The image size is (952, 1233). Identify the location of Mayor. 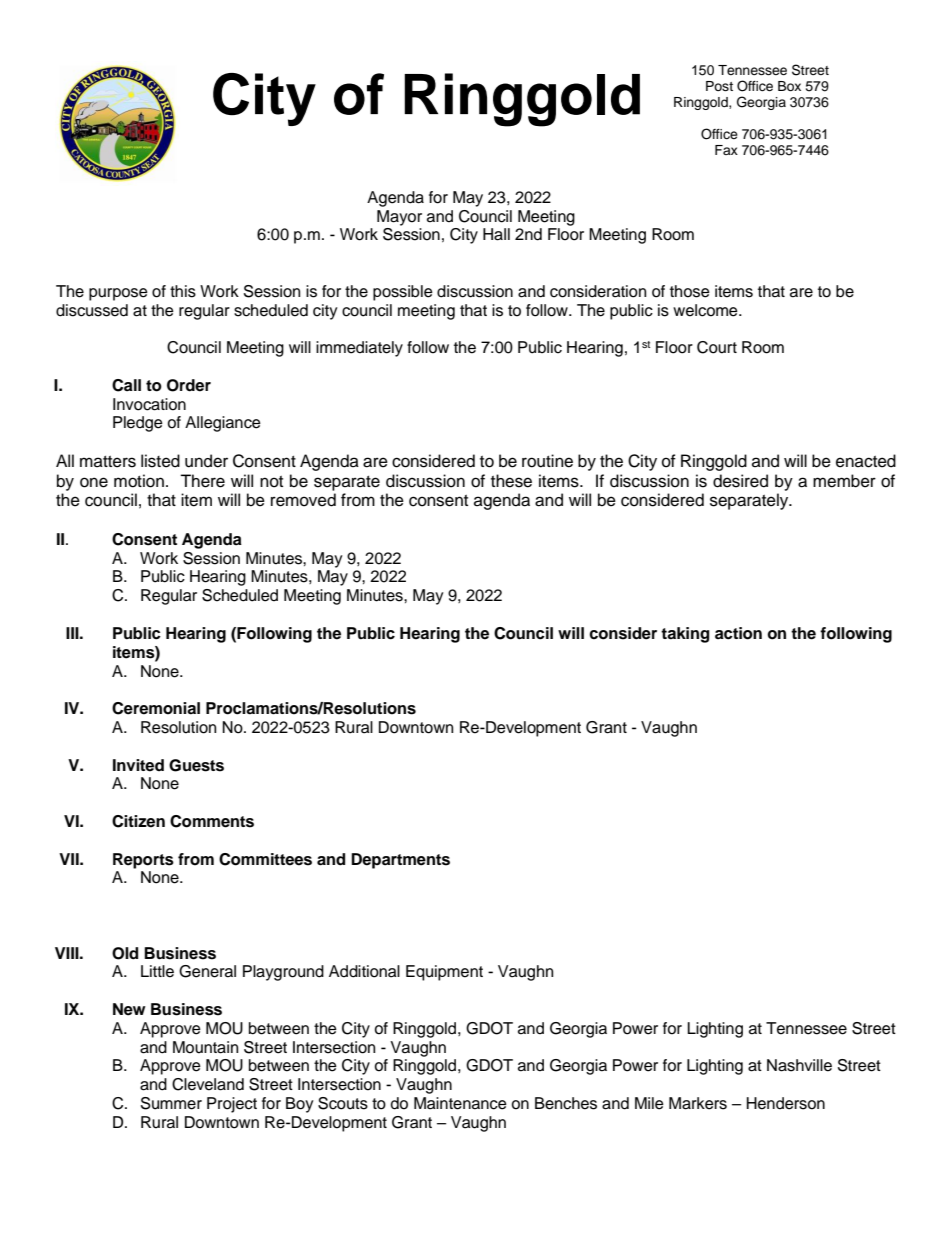
(399, 218).
